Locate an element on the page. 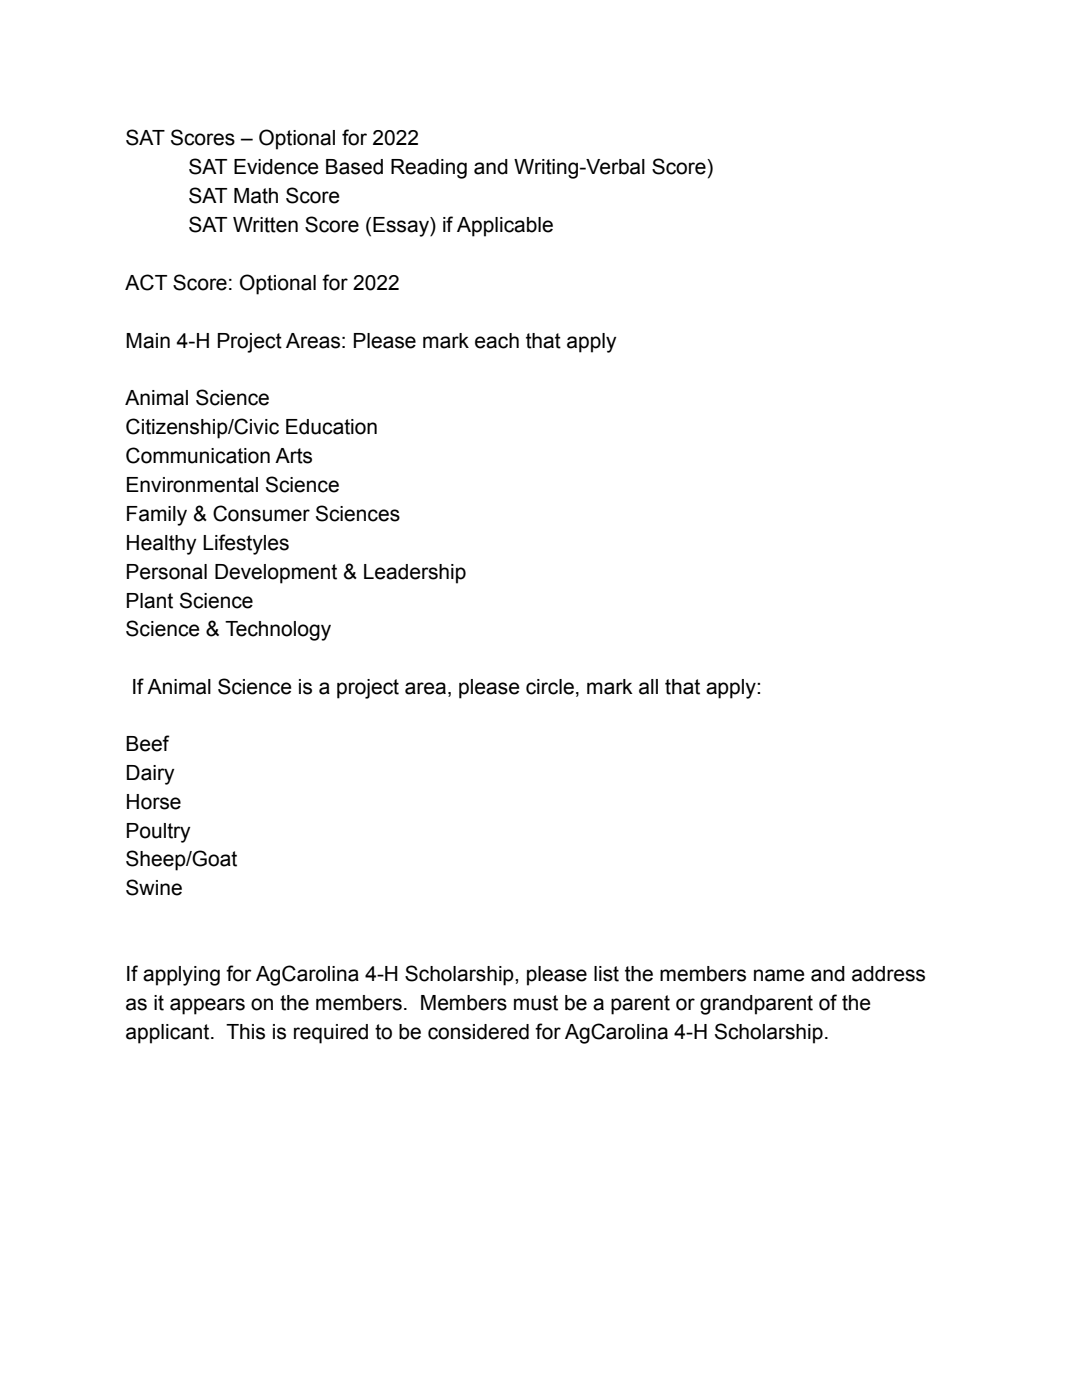 The width and height of the document is (1068, 1382). Beef is located at coordinates (148, 743).
